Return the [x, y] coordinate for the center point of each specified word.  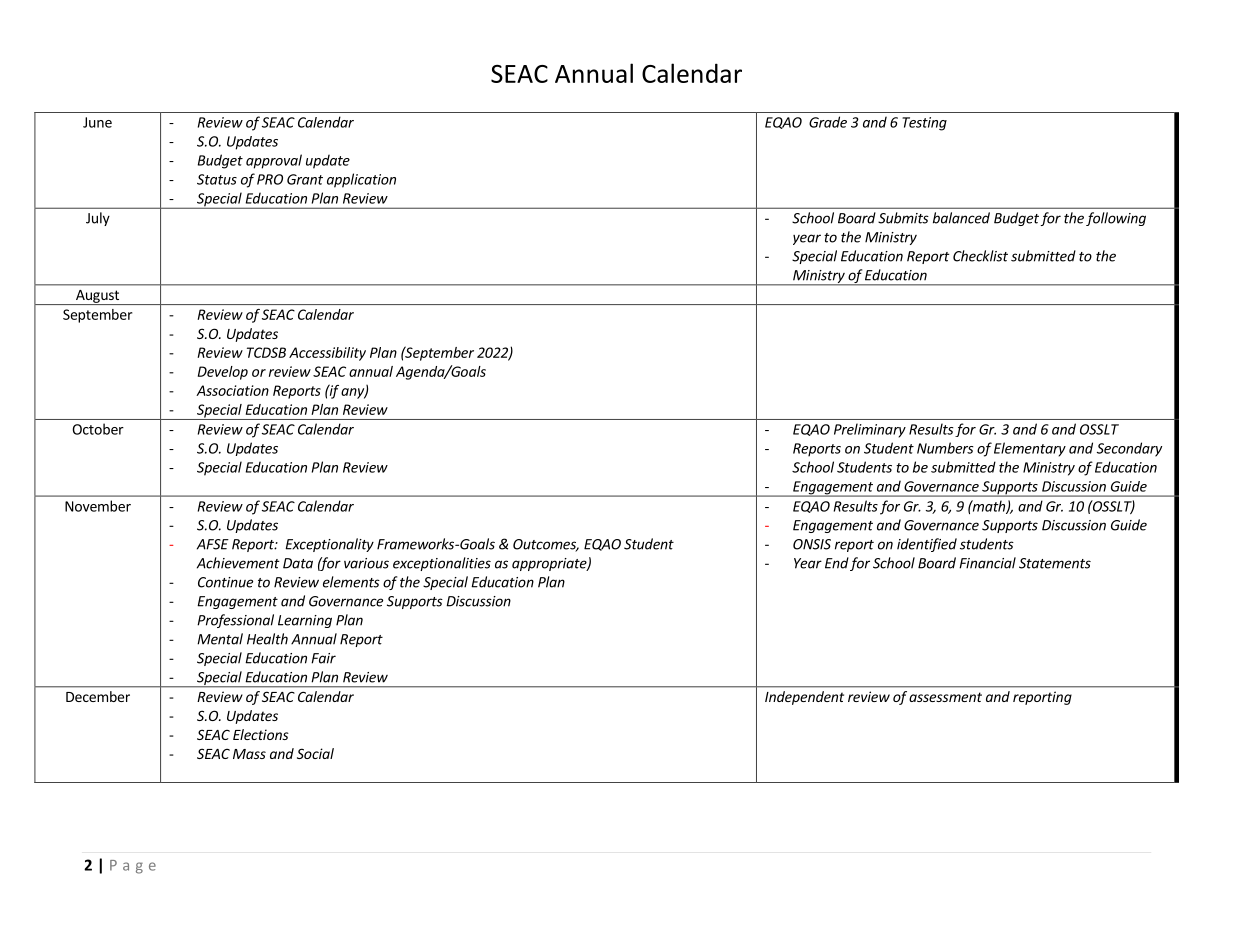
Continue [225, 582]
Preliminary [870, 430]
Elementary [1030, 449]
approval [274, 161]
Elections [261, 734]
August [97, 297]
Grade [828, 122]
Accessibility [327, 354]
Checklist [980, 256]
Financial [987, 563]
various [366, 563]
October [98, 429]
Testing [924, 124]
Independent [804, 698]
